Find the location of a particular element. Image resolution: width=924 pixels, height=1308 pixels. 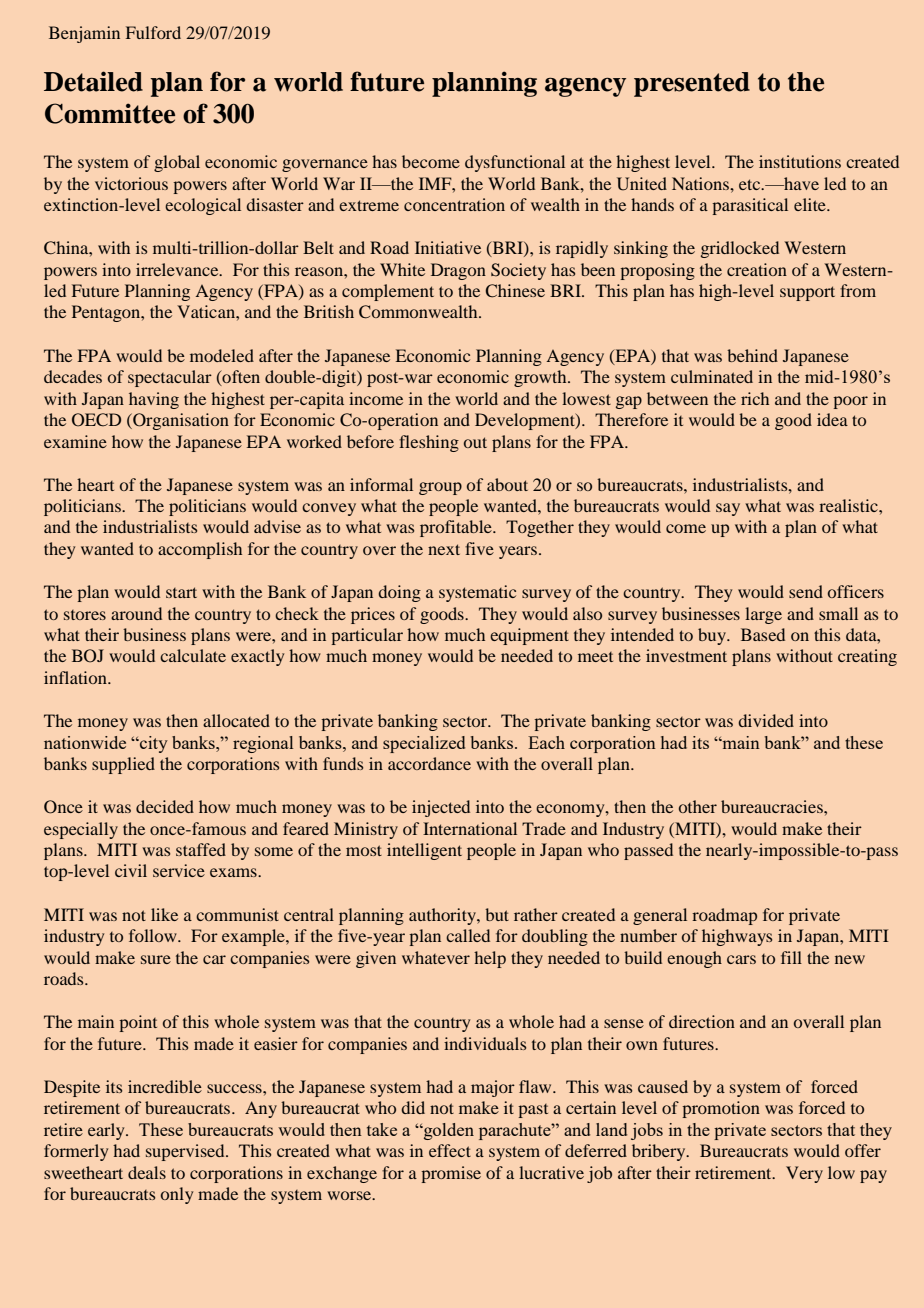

Fulford is located at coordinates (153, 32).
